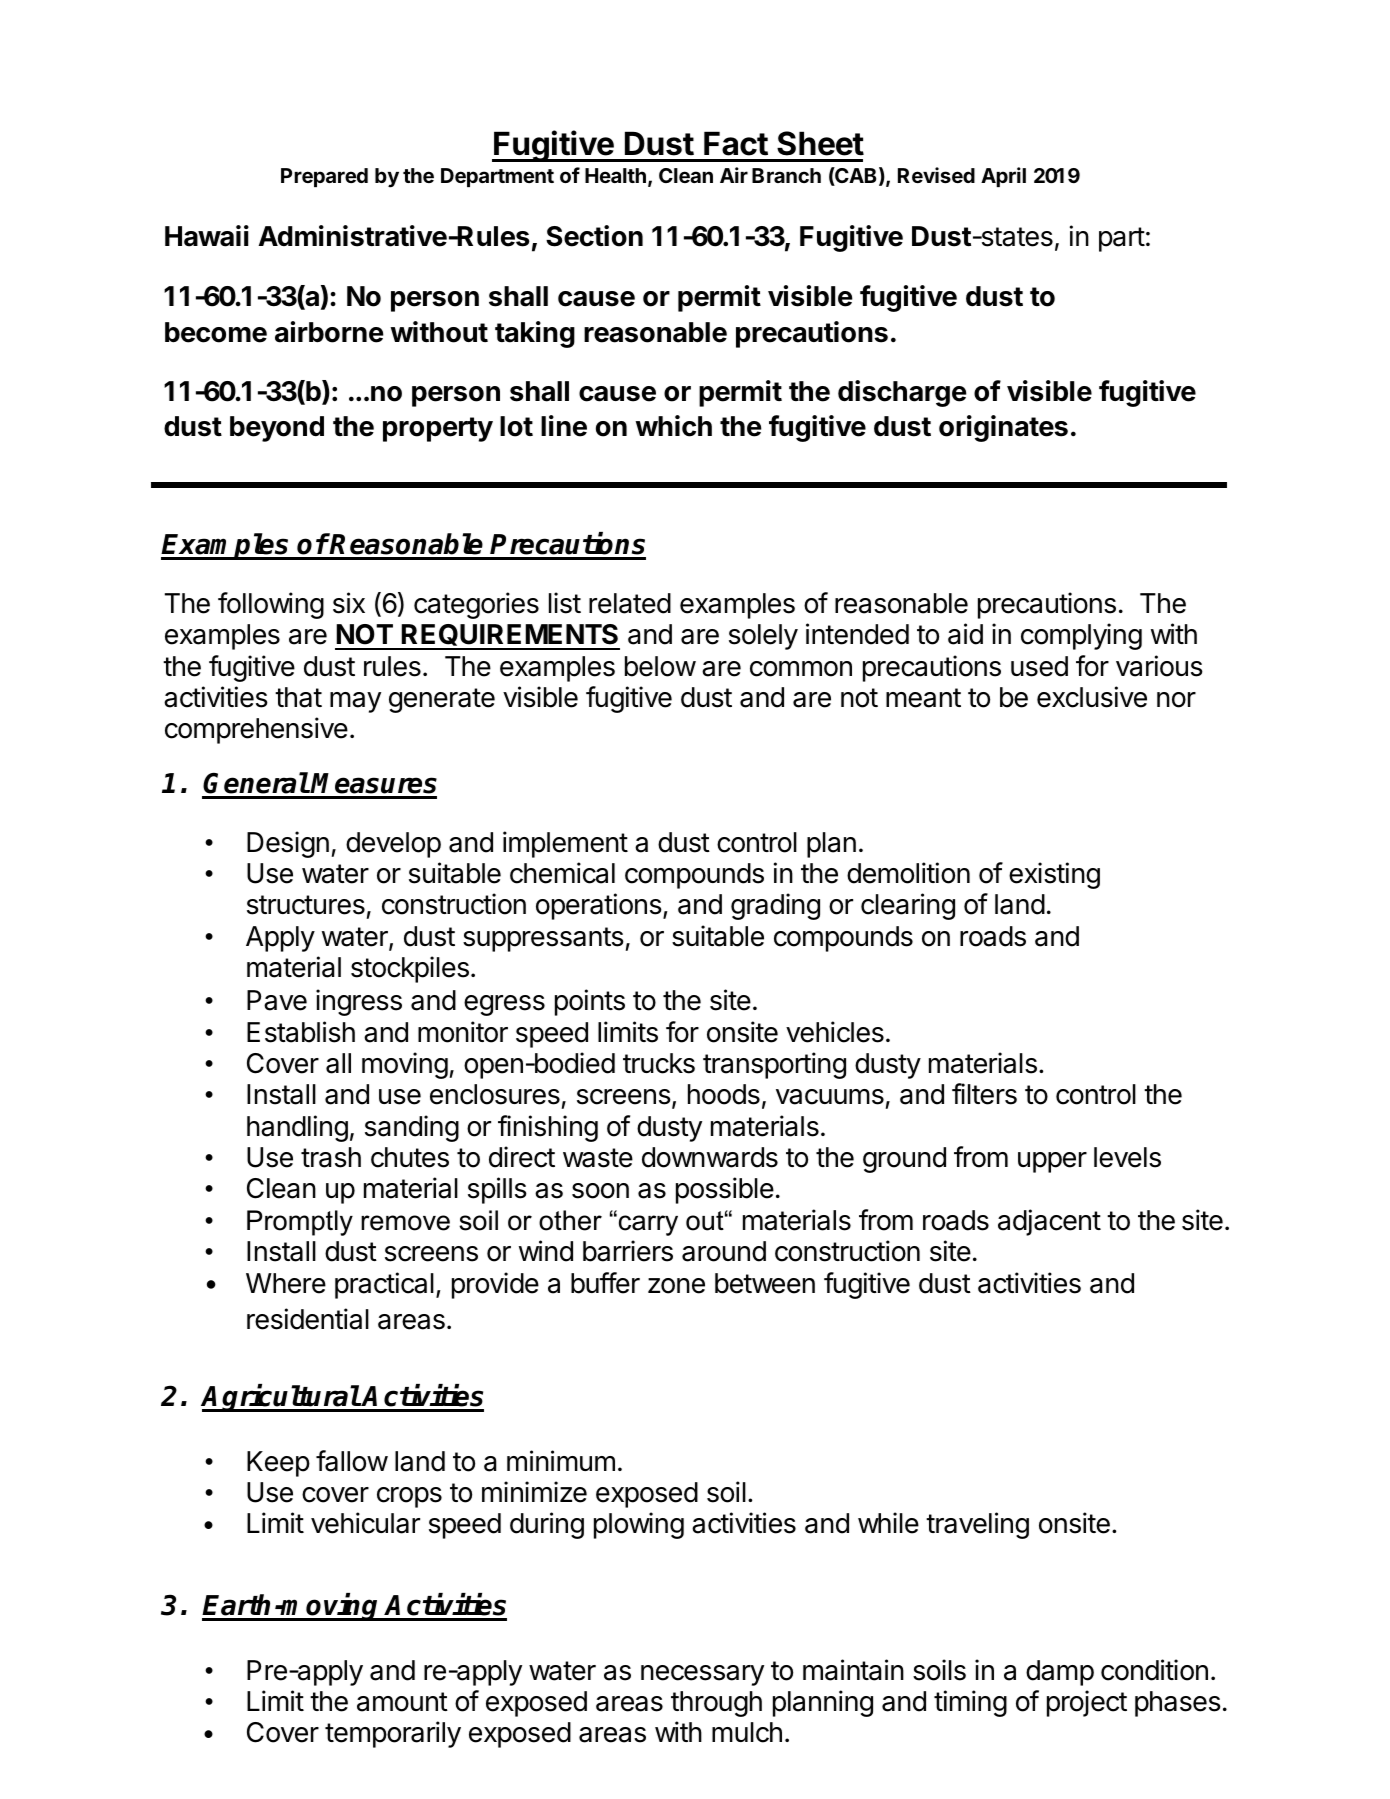 The width and height of the image is (1390, 1799). I want to click on amount, so click(402, 1702).
